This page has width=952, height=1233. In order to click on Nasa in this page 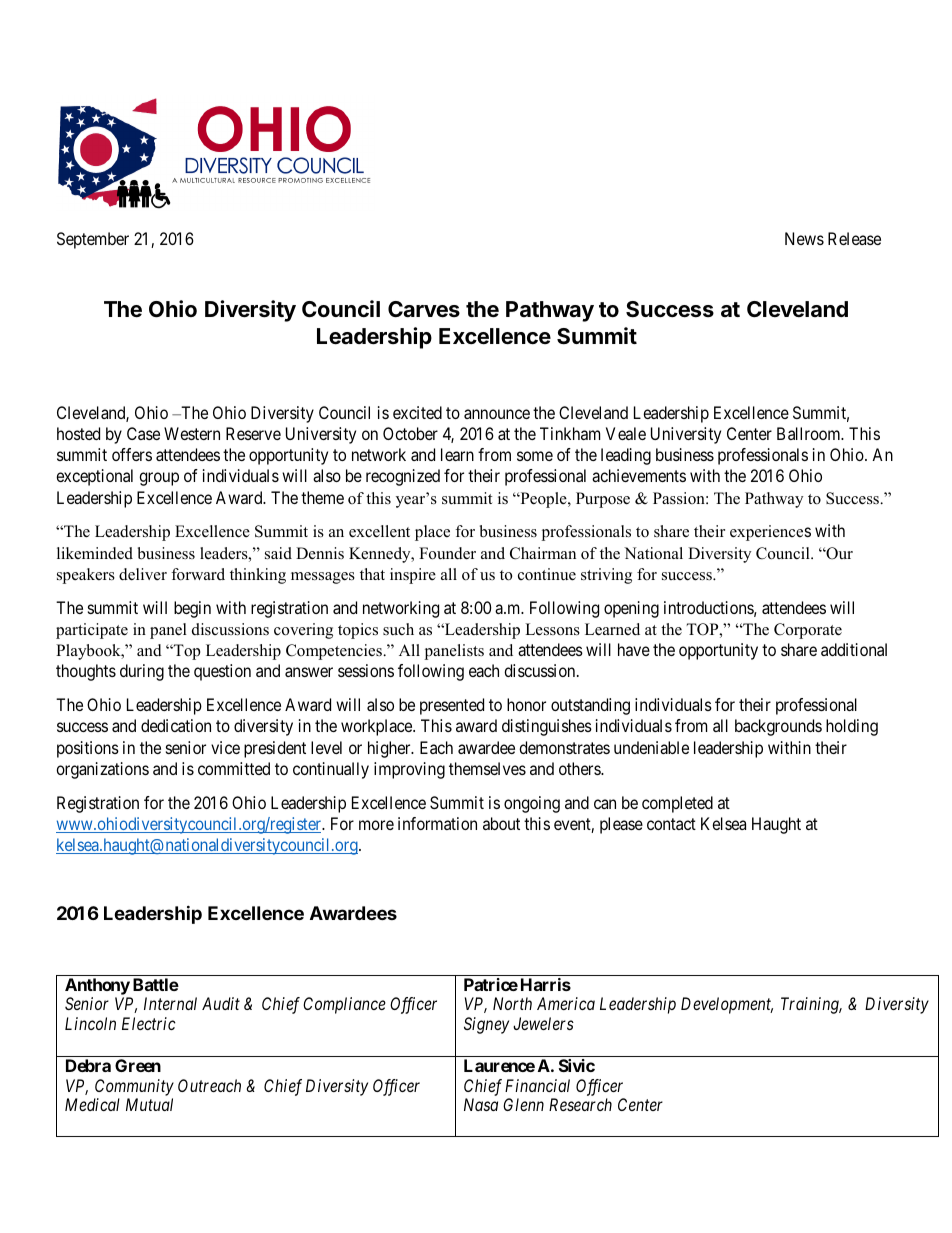, I will do `click(481, 1104)`.
